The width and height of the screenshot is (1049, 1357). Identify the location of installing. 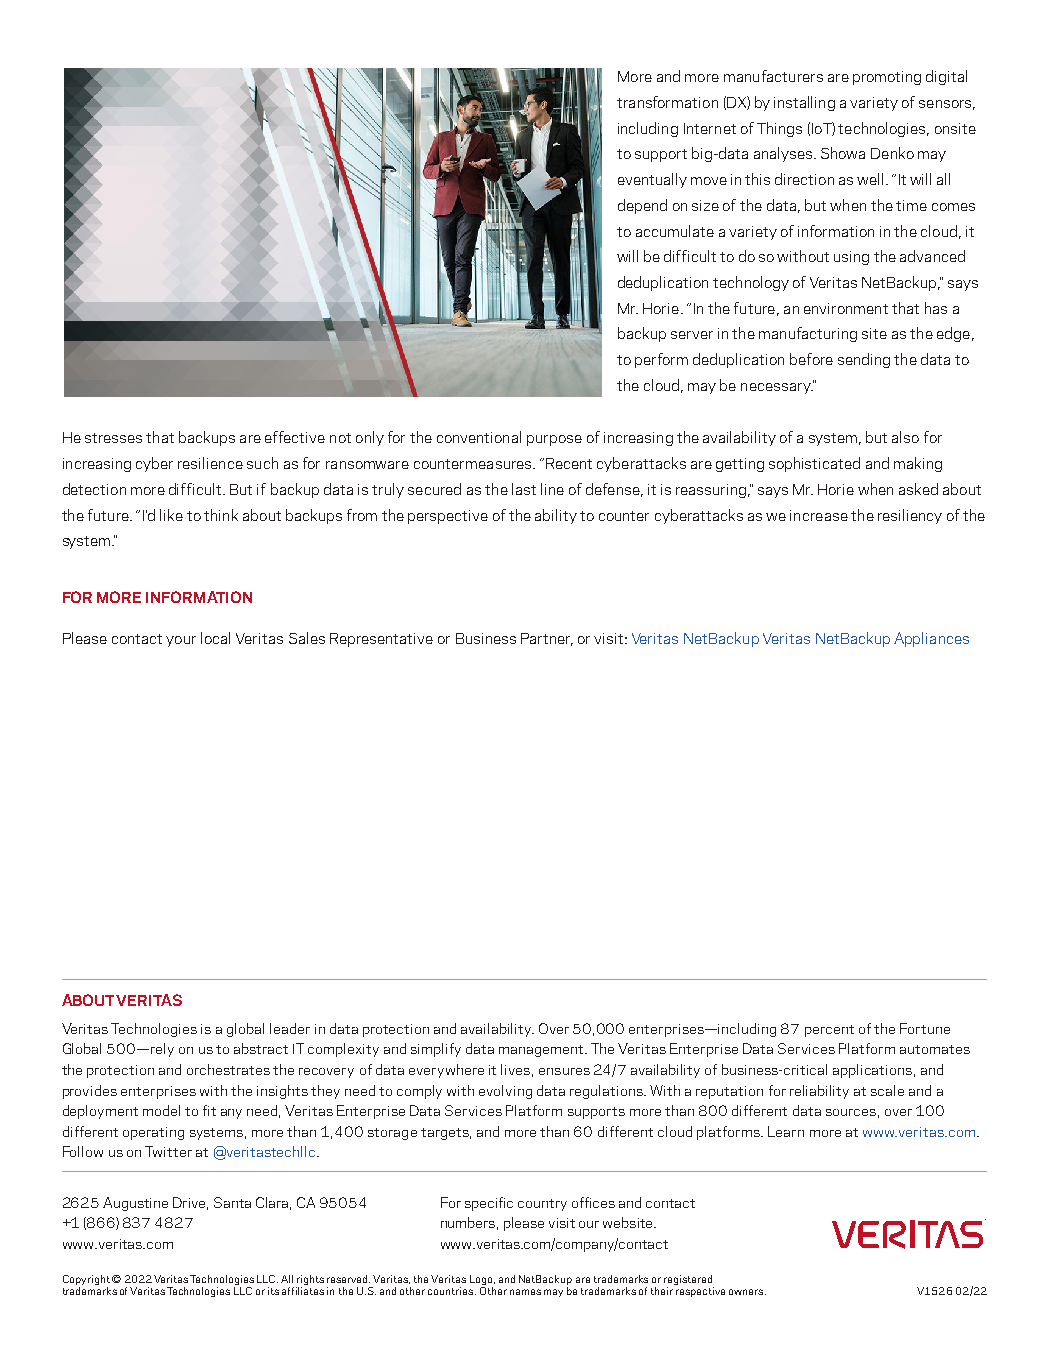
(804, 103).
